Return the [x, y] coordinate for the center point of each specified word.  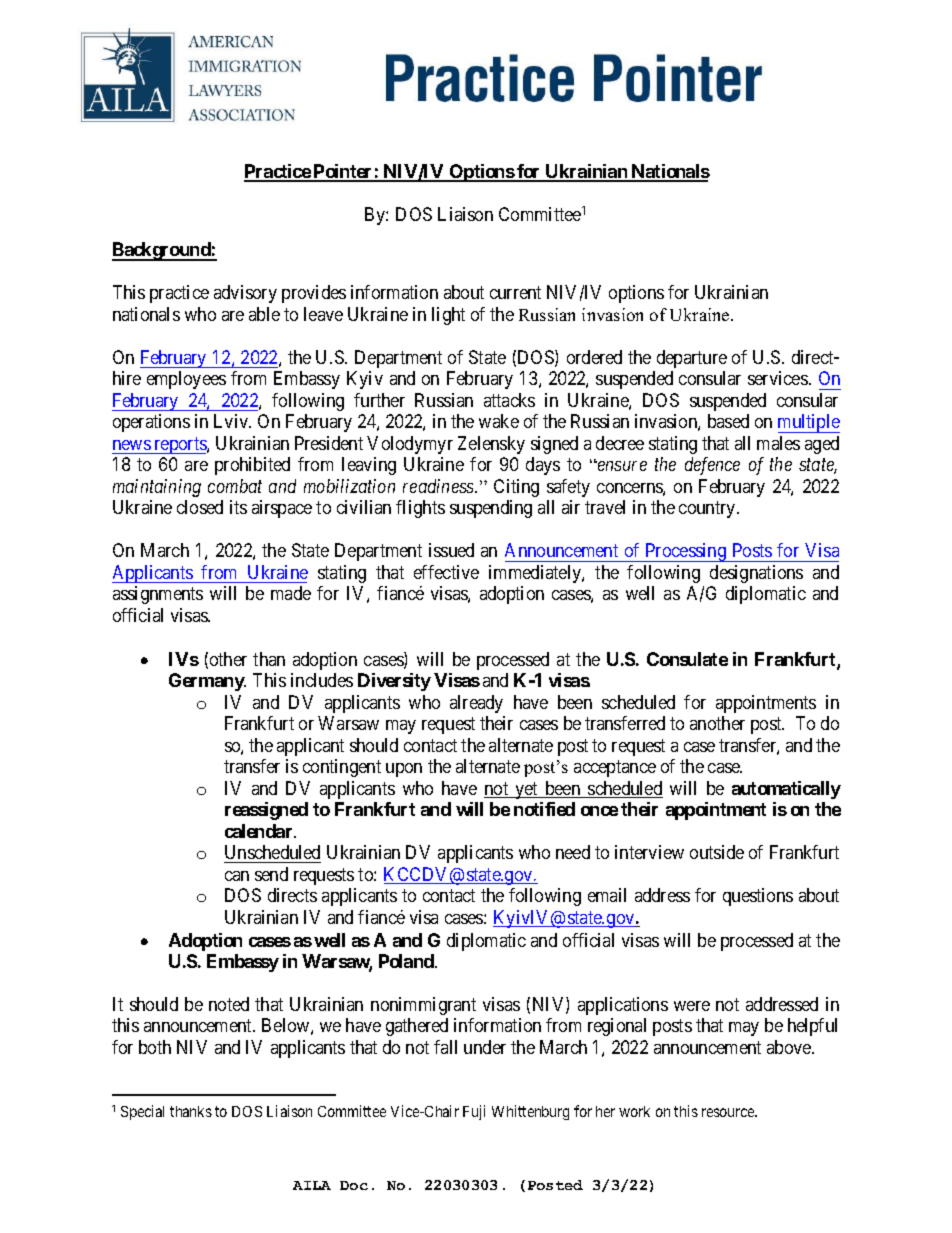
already [476, 704]
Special [142, 1112]
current [515, 292]
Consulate [687, 659]
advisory [245, 294]
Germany [207, 682]
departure [692, 359]
